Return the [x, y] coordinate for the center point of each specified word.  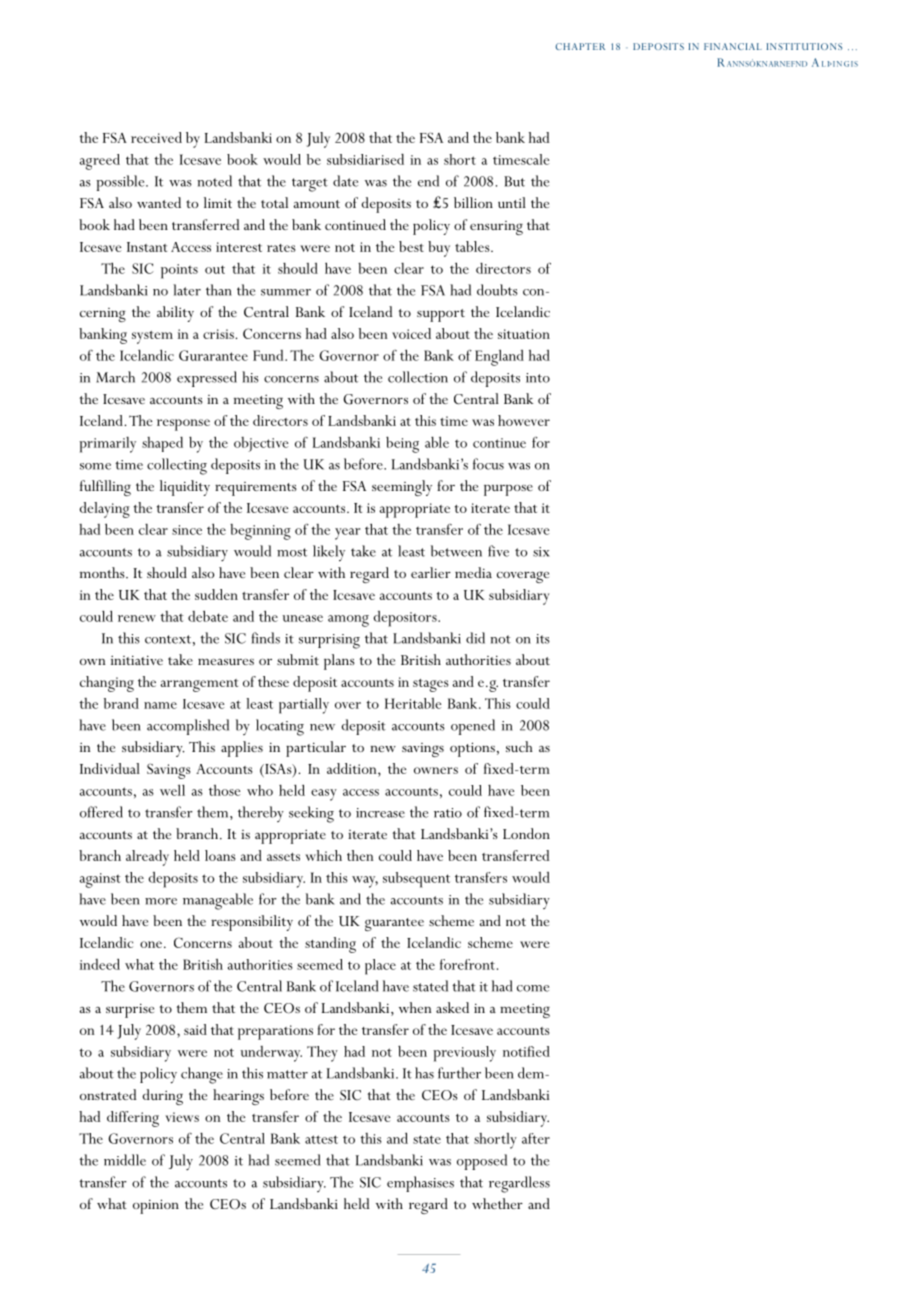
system [152, 337]
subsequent [416, 880]
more [161, 901]
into [538, 378]
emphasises [420, 1184]
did [475, 638]
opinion [156, 1206]
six [541, 552]
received [156, 137]
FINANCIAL [733, 46]
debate [208, 616]
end [428, 181]
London [526, 833]
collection [418, 377]
